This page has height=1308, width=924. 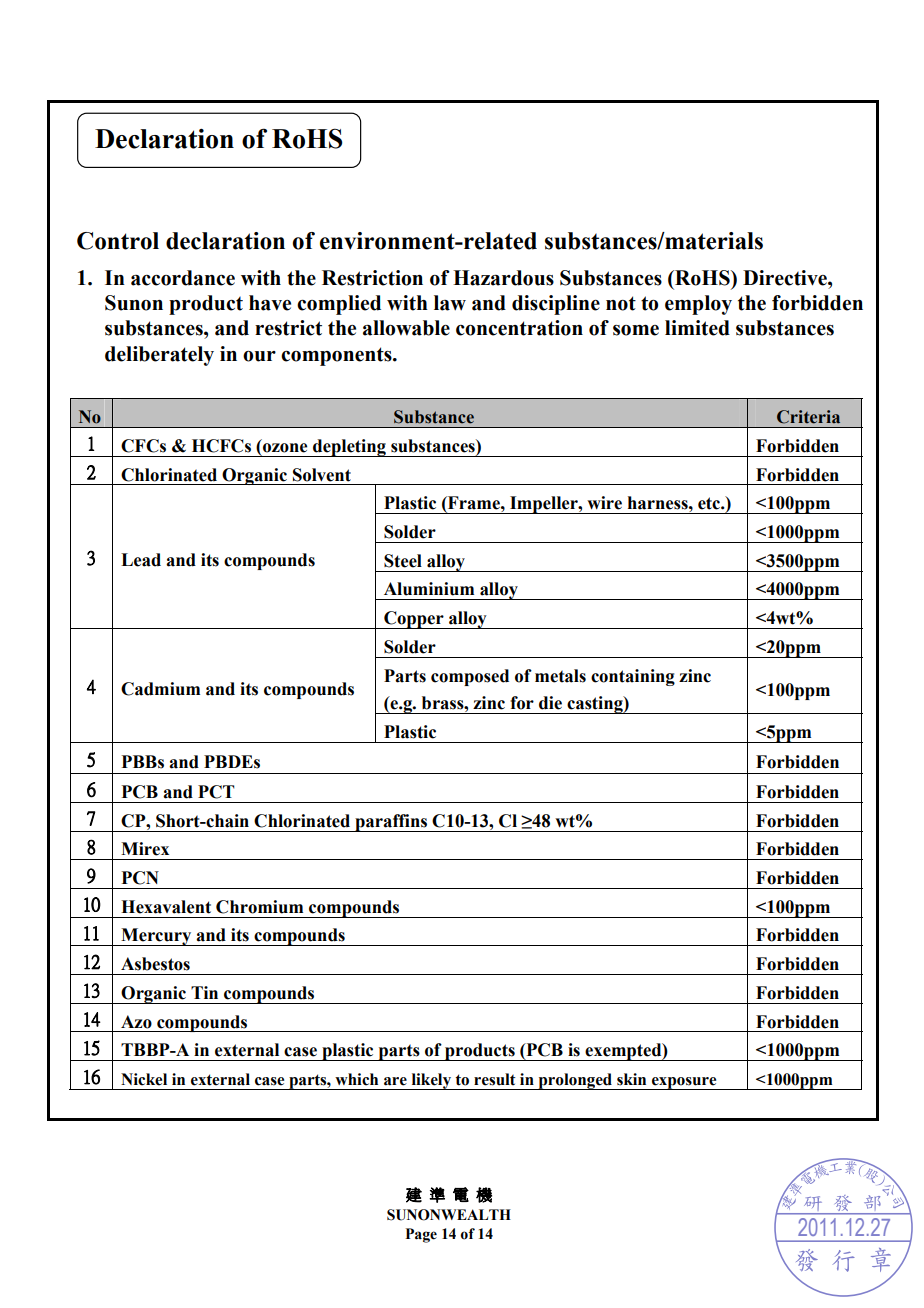 What do you see at coordinates (684, 1083) in the page?
I see `exposure` at bounding box center [684, 1083].
